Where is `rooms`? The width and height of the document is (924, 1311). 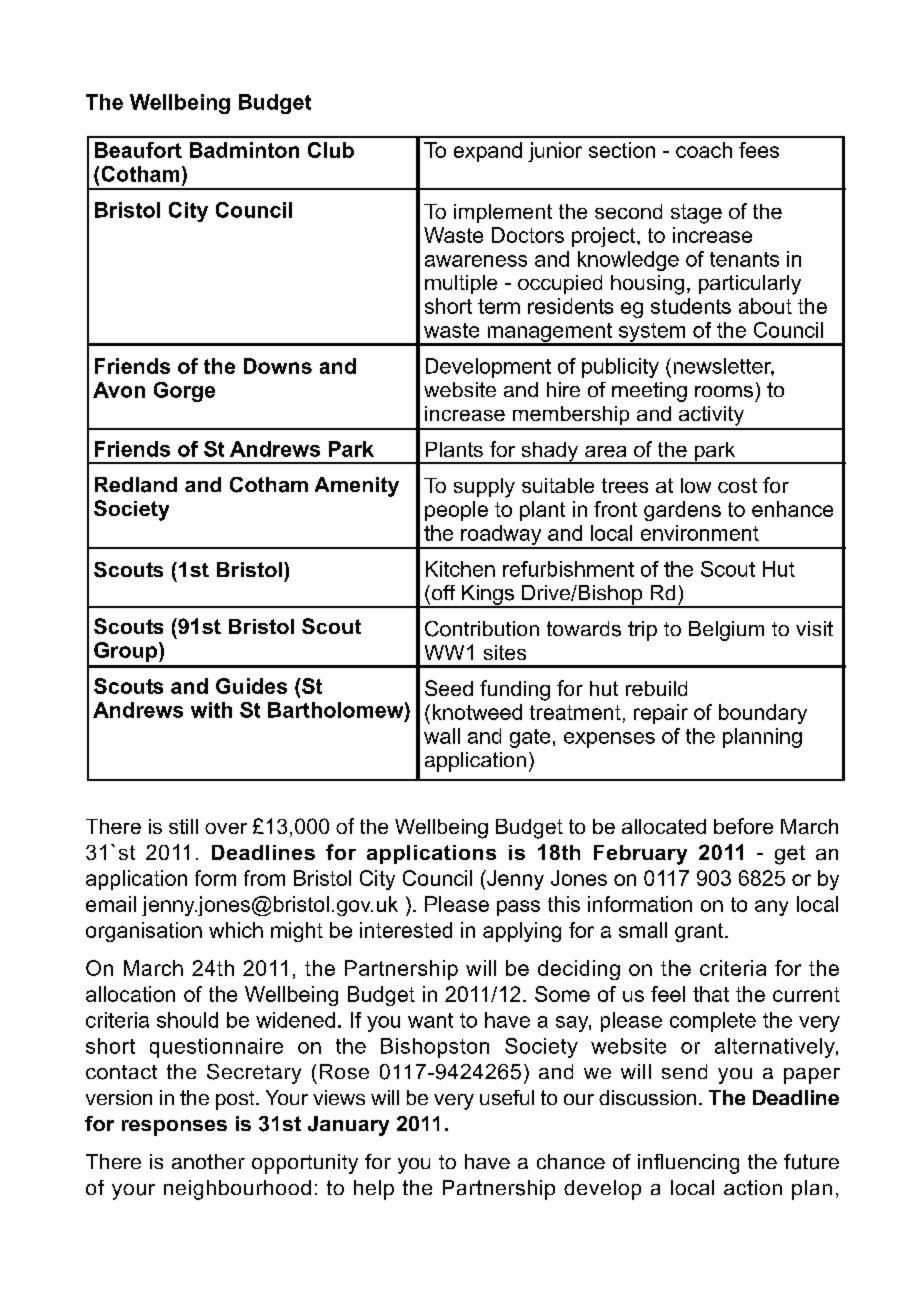 rooms is located at coordinates (724, 392).
